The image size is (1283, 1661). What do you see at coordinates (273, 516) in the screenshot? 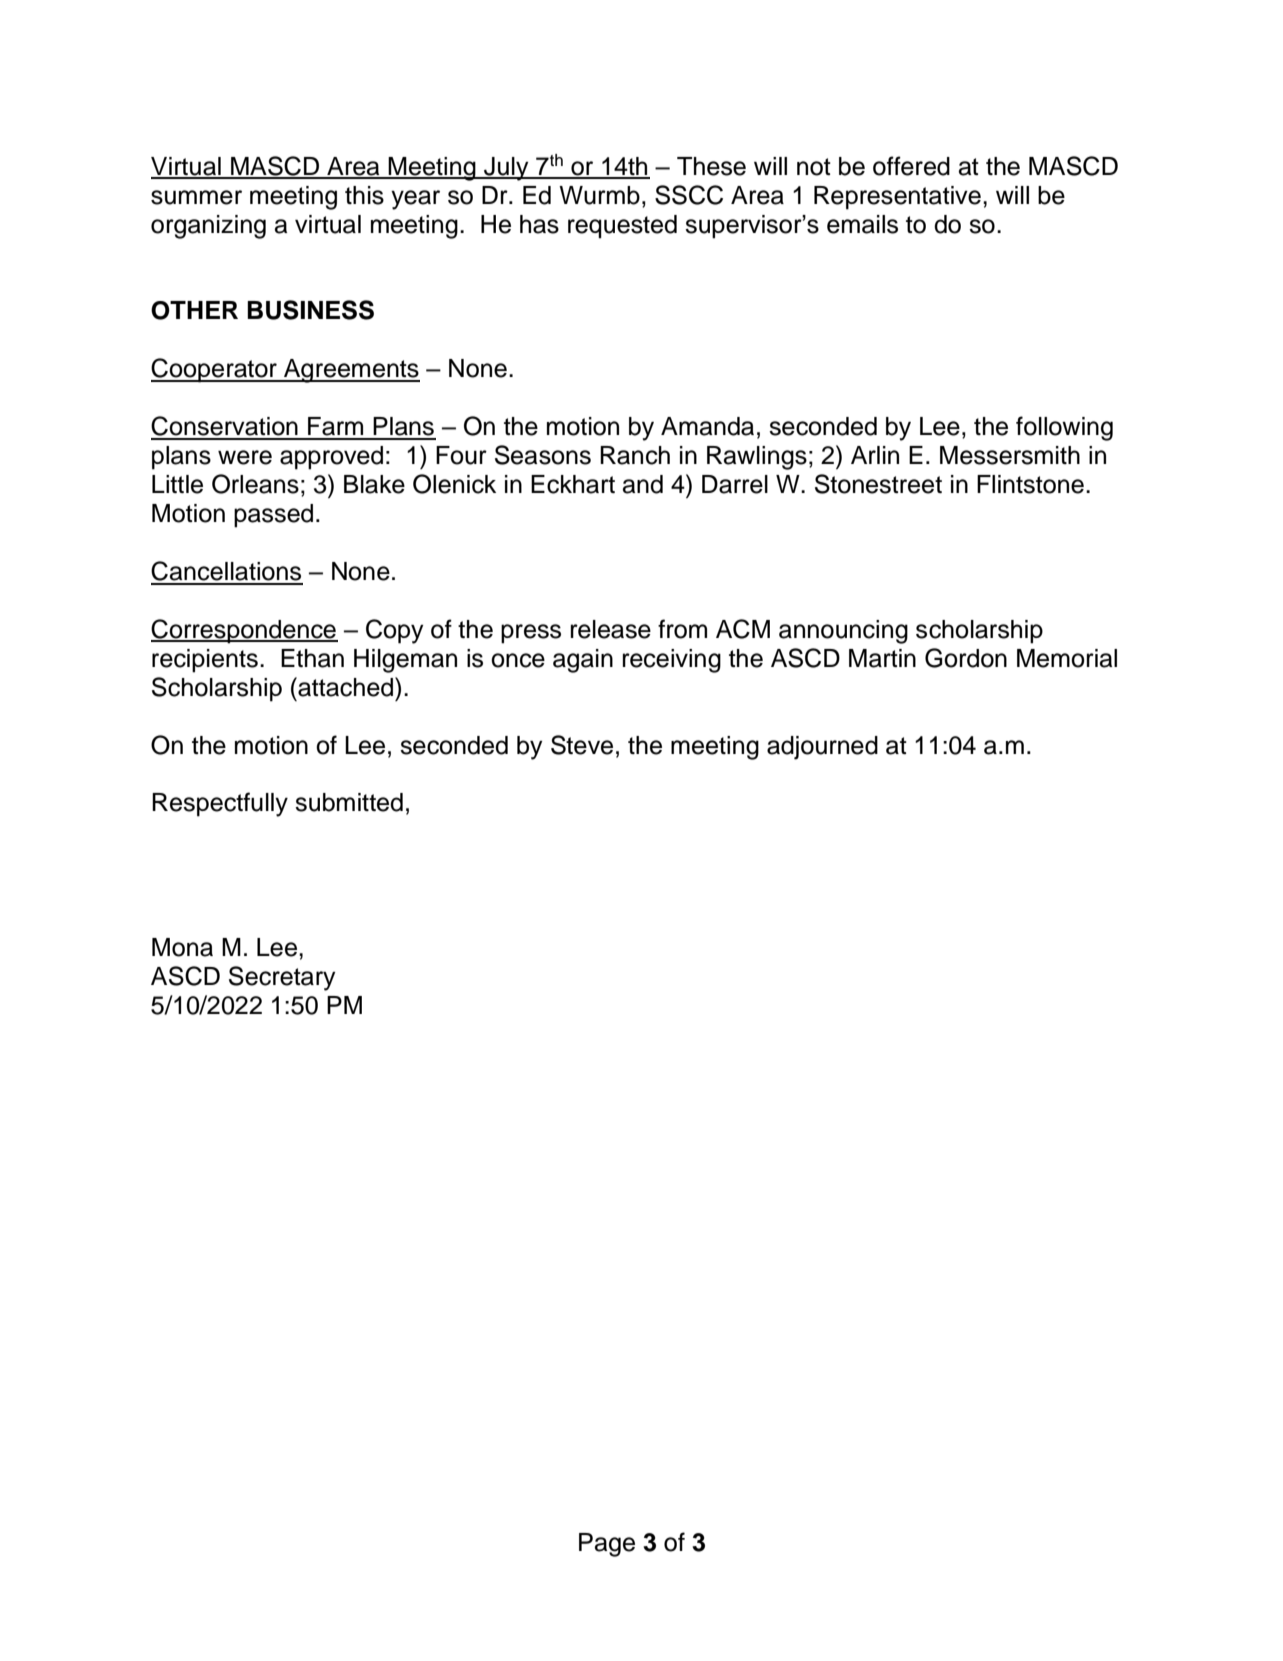
I see `passed` at bounding box center [273, 516].
